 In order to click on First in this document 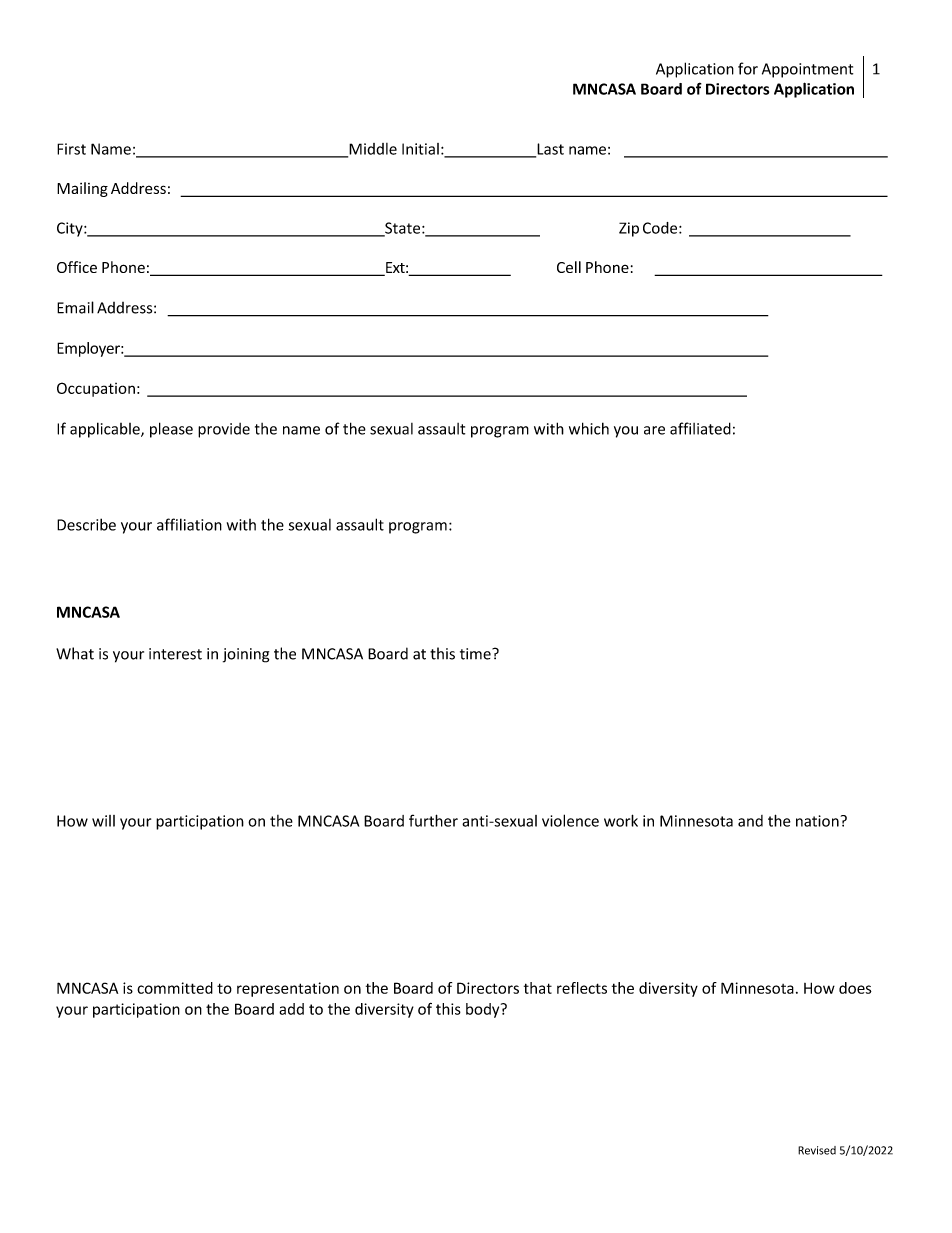, I will do `click(71, 149)`.
